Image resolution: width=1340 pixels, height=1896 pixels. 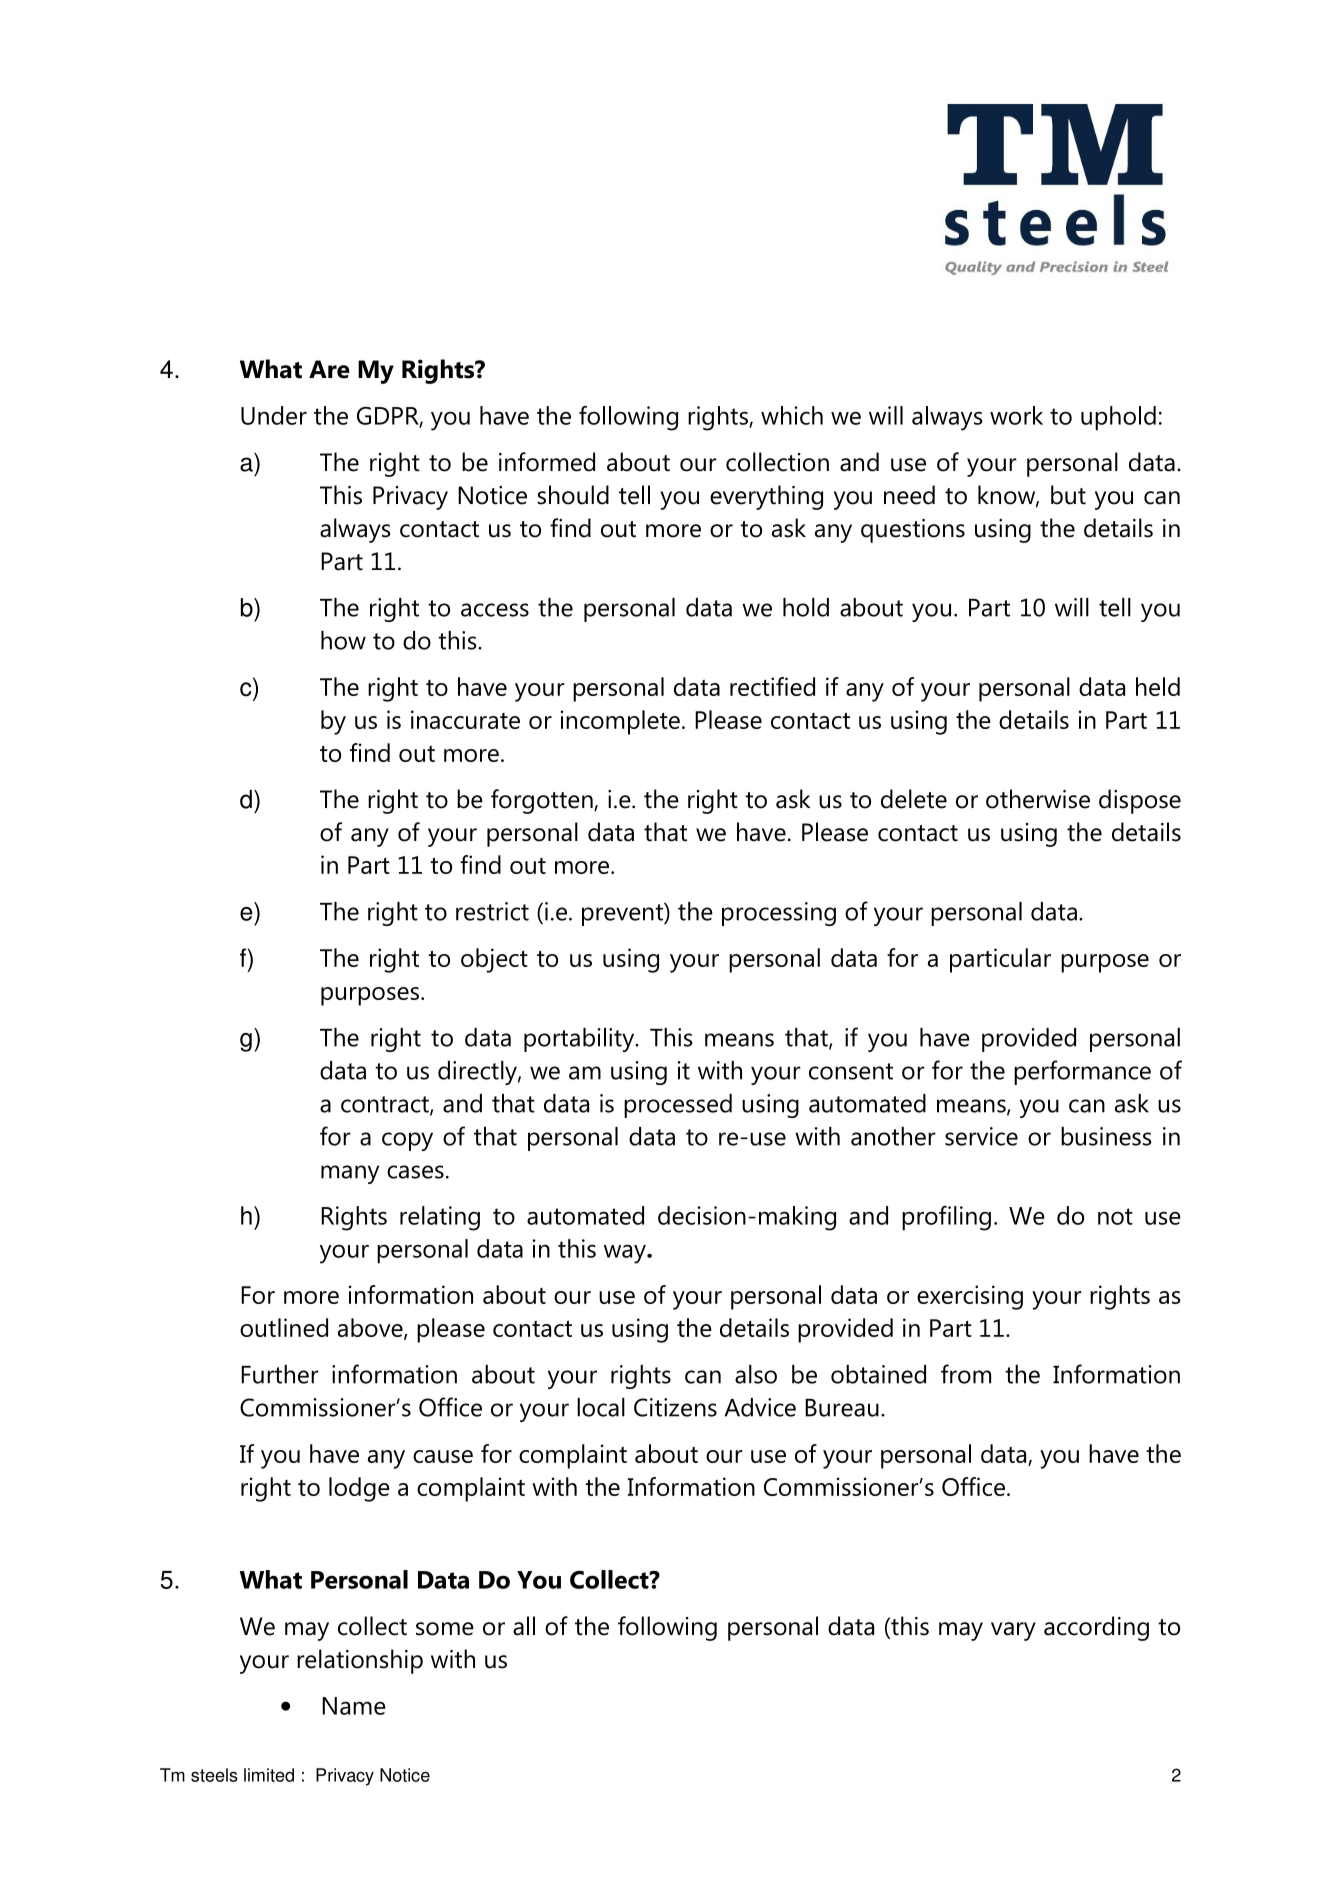 I want to click on Name, so click(x=354, y=1706).
